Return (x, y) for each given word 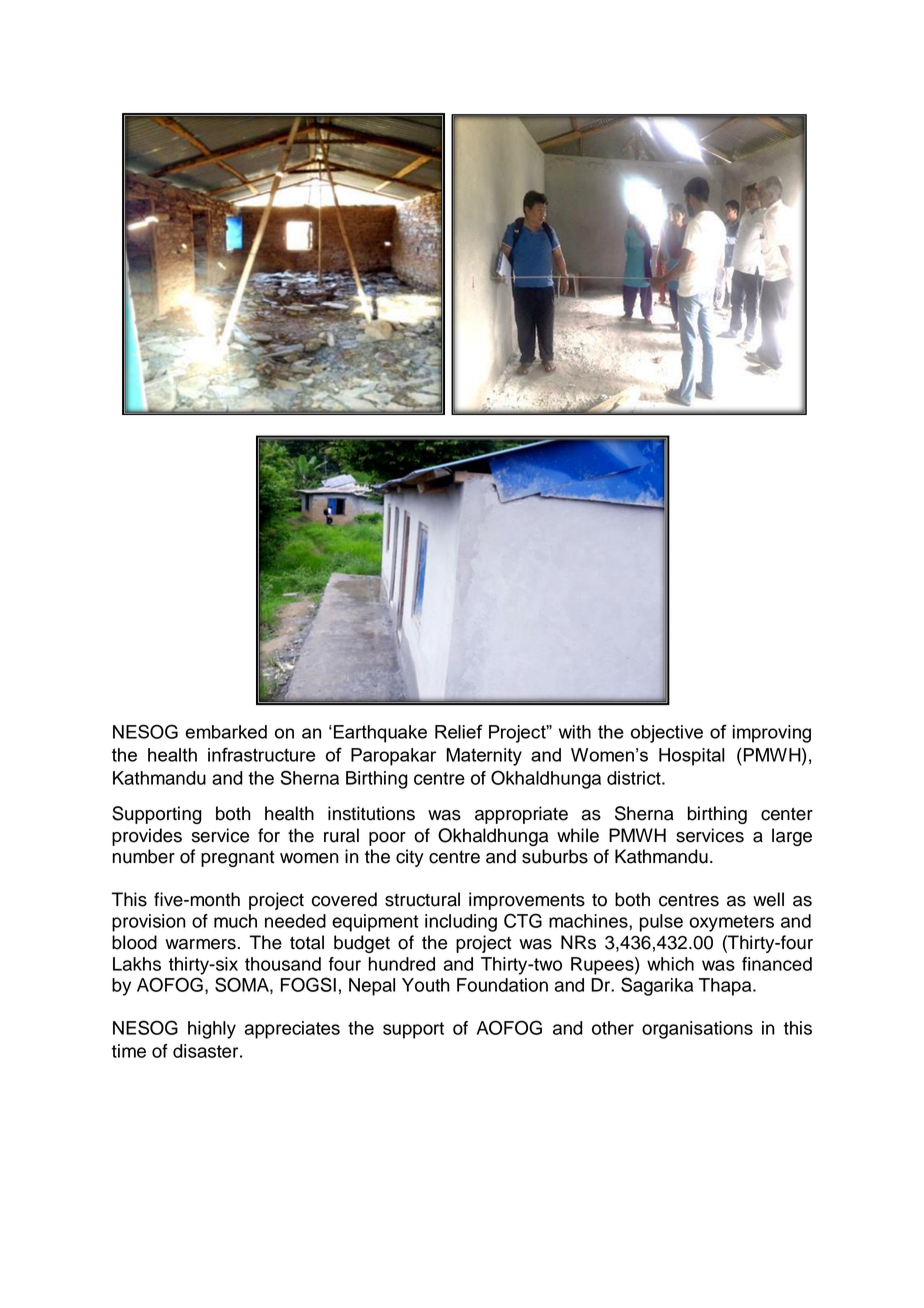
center (787, 814)
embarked (226, 732)
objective (667, 734)
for (269, 835)
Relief (459, 731)
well (768, 899)
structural (422, 899)
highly (212, 1030)
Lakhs (137, 964)
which (670, 964)
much (235, 921)
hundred (401, 964)
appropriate (521, 815)
